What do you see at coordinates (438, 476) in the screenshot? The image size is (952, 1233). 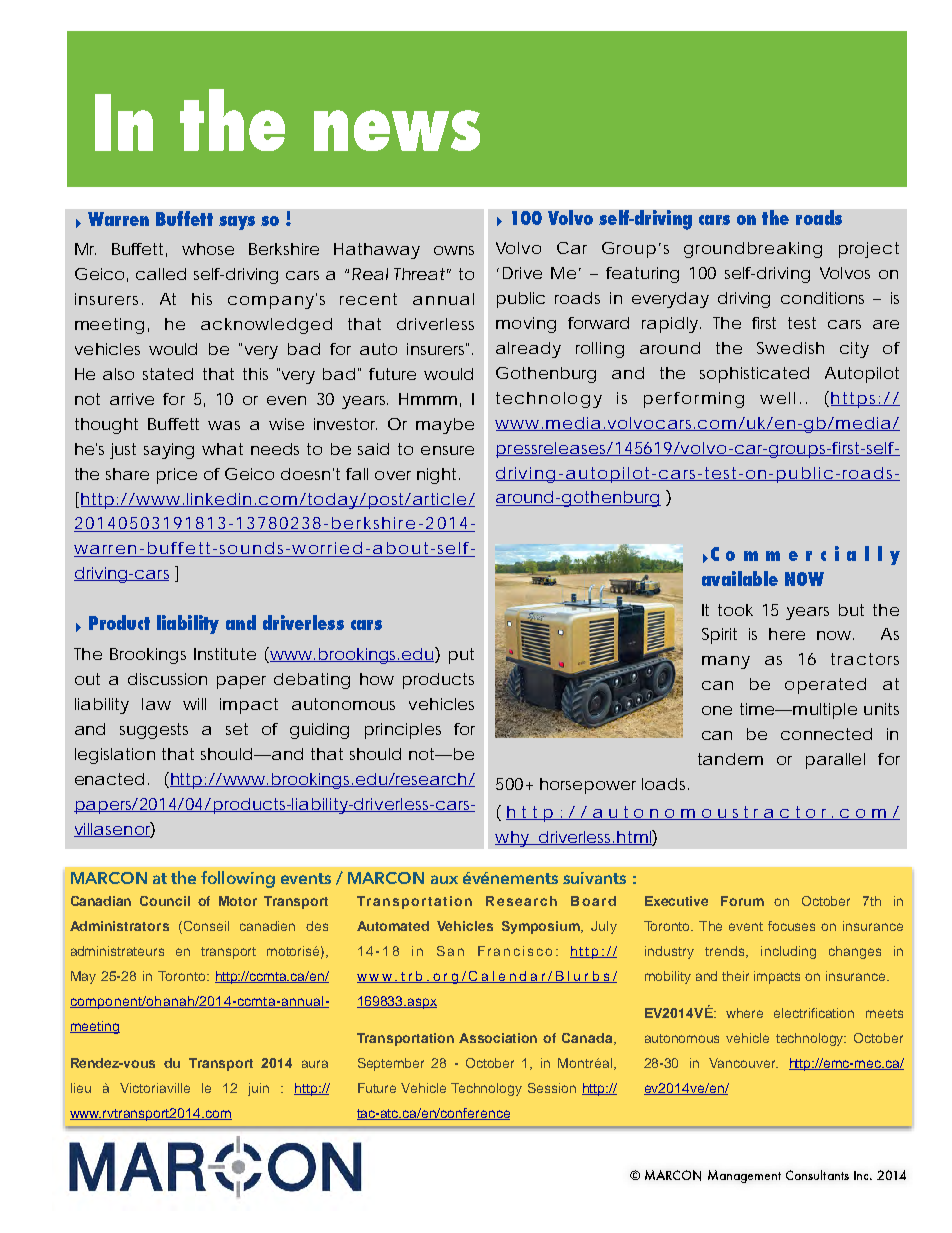 I see `night` at bounding box center [438, 476].
